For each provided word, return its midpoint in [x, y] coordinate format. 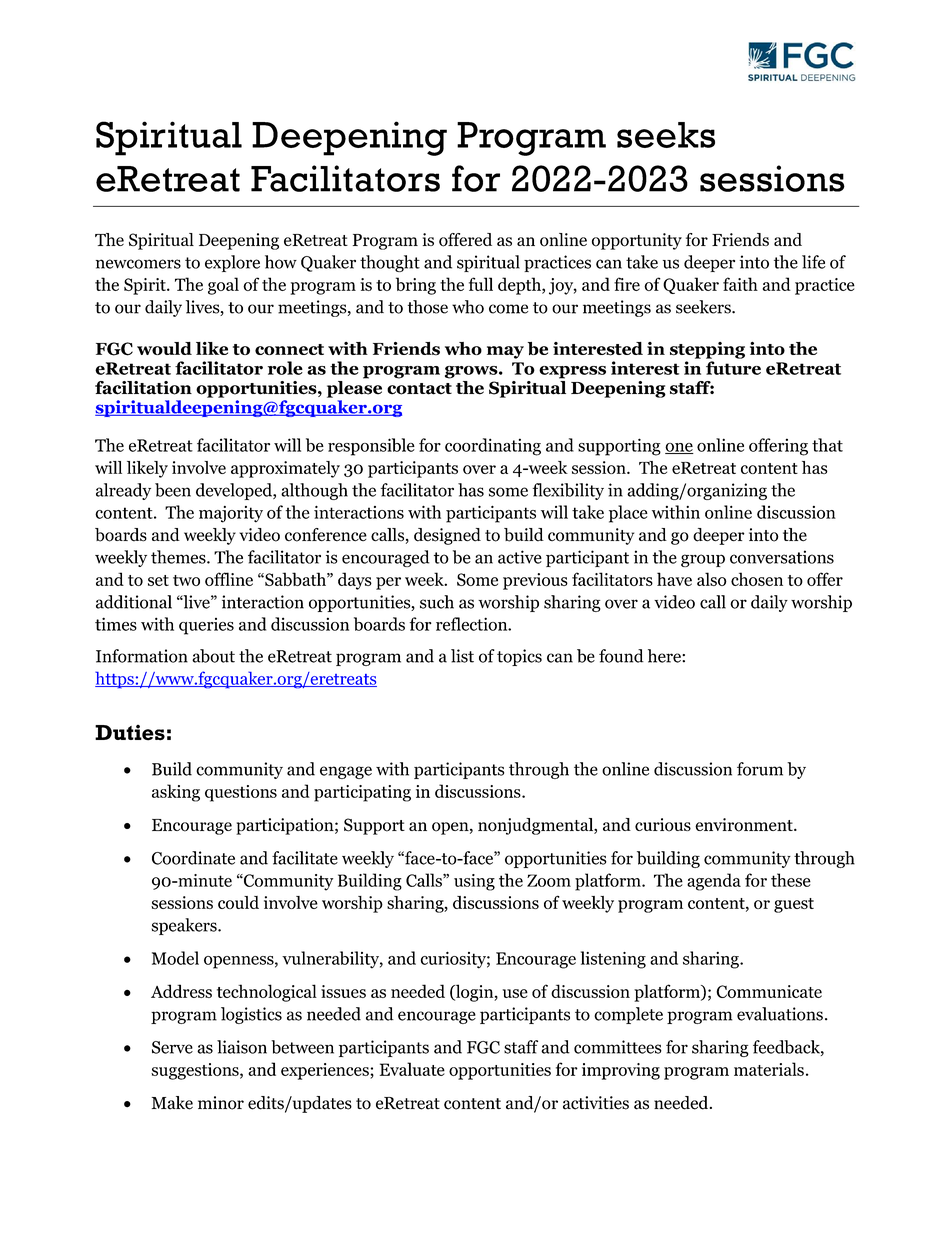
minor [221, 1103]
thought [390, 263]
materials [769, 1069]
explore [232, 263]
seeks [666, 135]
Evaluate [412, 1069]
